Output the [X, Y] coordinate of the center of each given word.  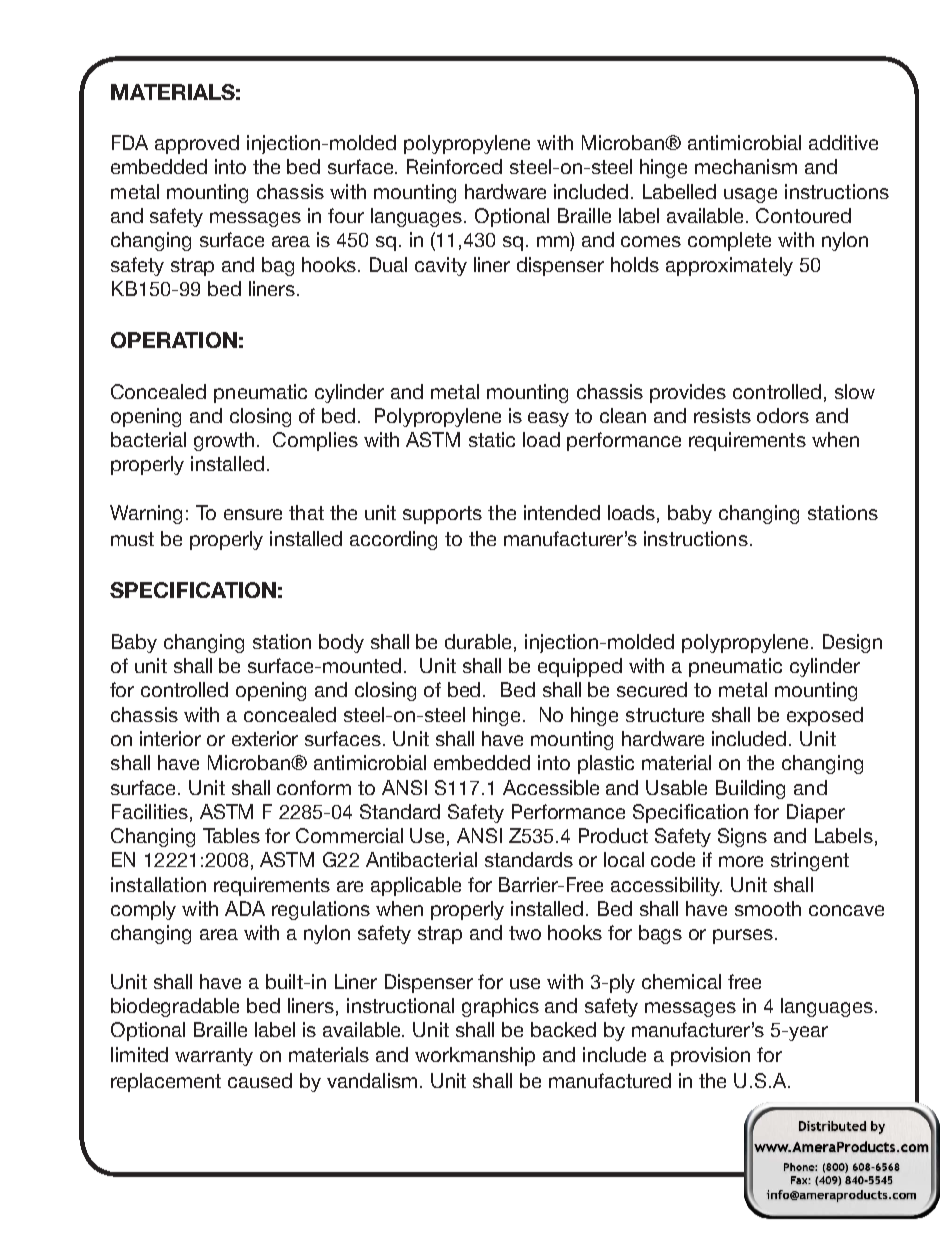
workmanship [475, 1056]
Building [750, 789]
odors [783, 415]
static [492, 439]
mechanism [746, 166]
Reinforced [454, 166]
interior [170, 738]
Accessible [551, 787]
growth [224, 441]
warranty [214, 1057]
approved [197, 144]
